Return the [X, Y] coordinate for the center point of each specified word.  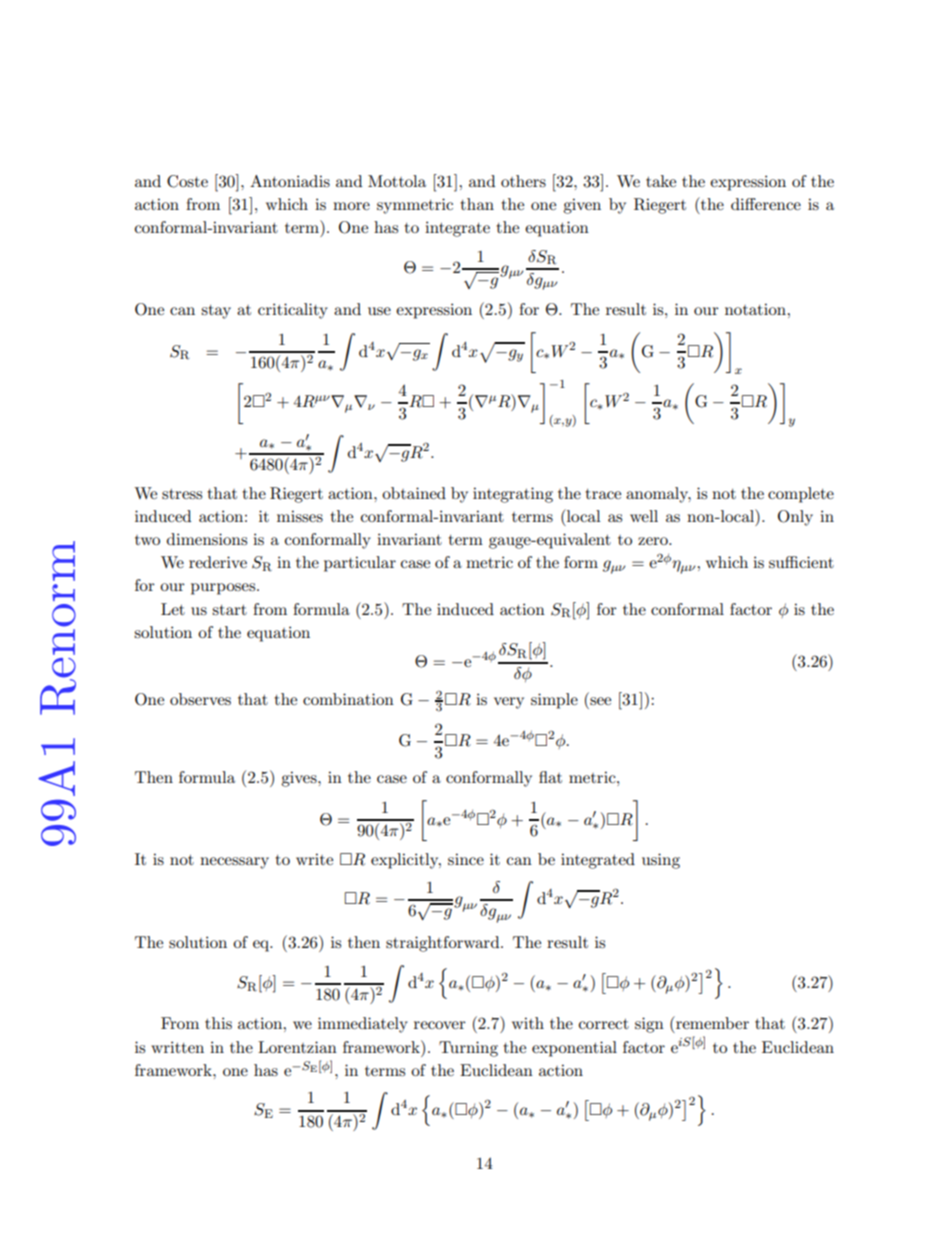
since [466, 859]
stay [216, 312]
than [477, 204]
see [600, 701]
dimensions [207, 539]
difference [766, 204]
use [379, 311]
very [509, 703]
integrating [513, 495]
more [351, 206]
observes [200, 699]
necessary [234, 863]
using [661, 861]
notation [756, 309]
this [218, 1023]
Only [795, 518]
